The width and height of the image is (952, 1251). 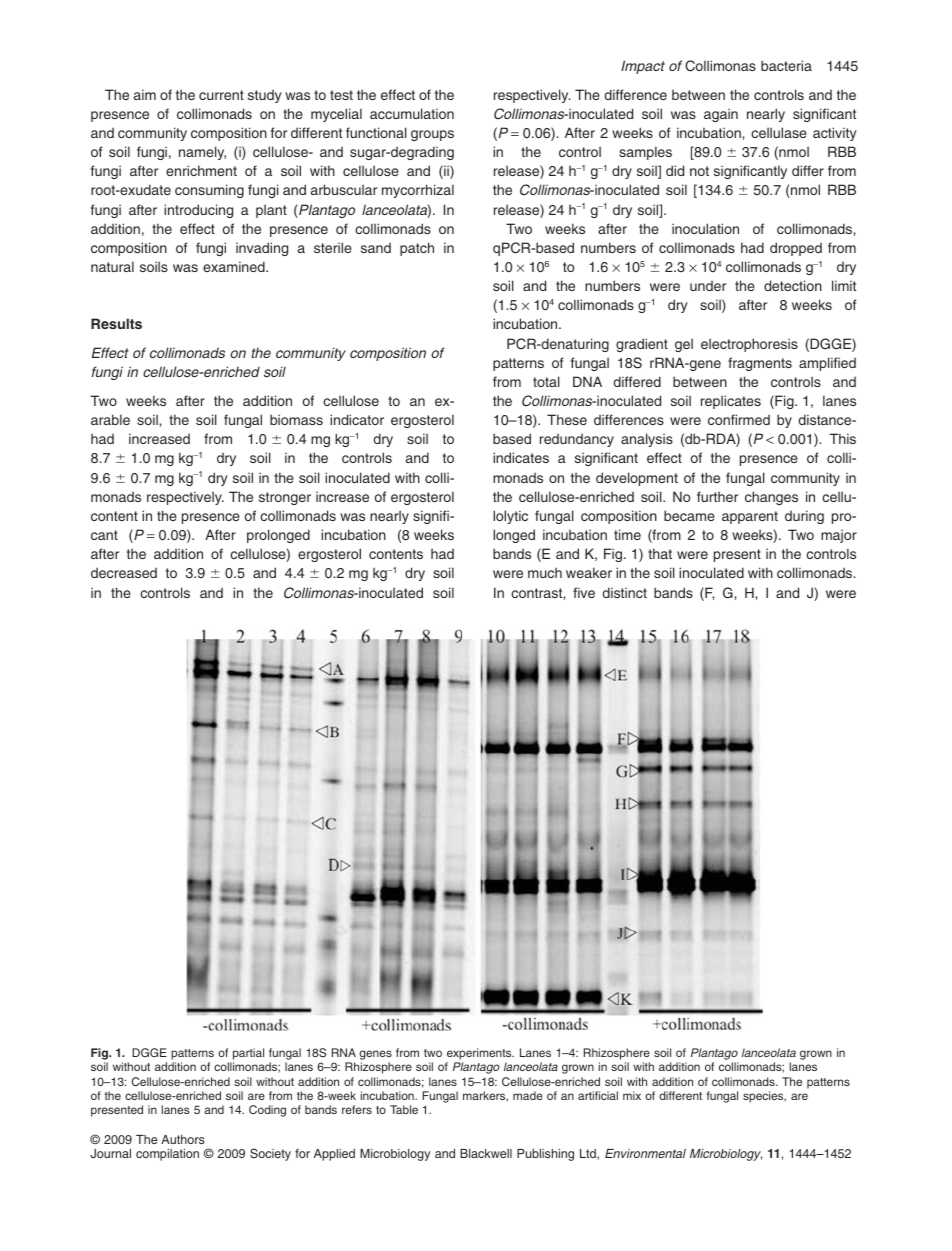 I want to click on decreased, so click(x=124, y=573).
